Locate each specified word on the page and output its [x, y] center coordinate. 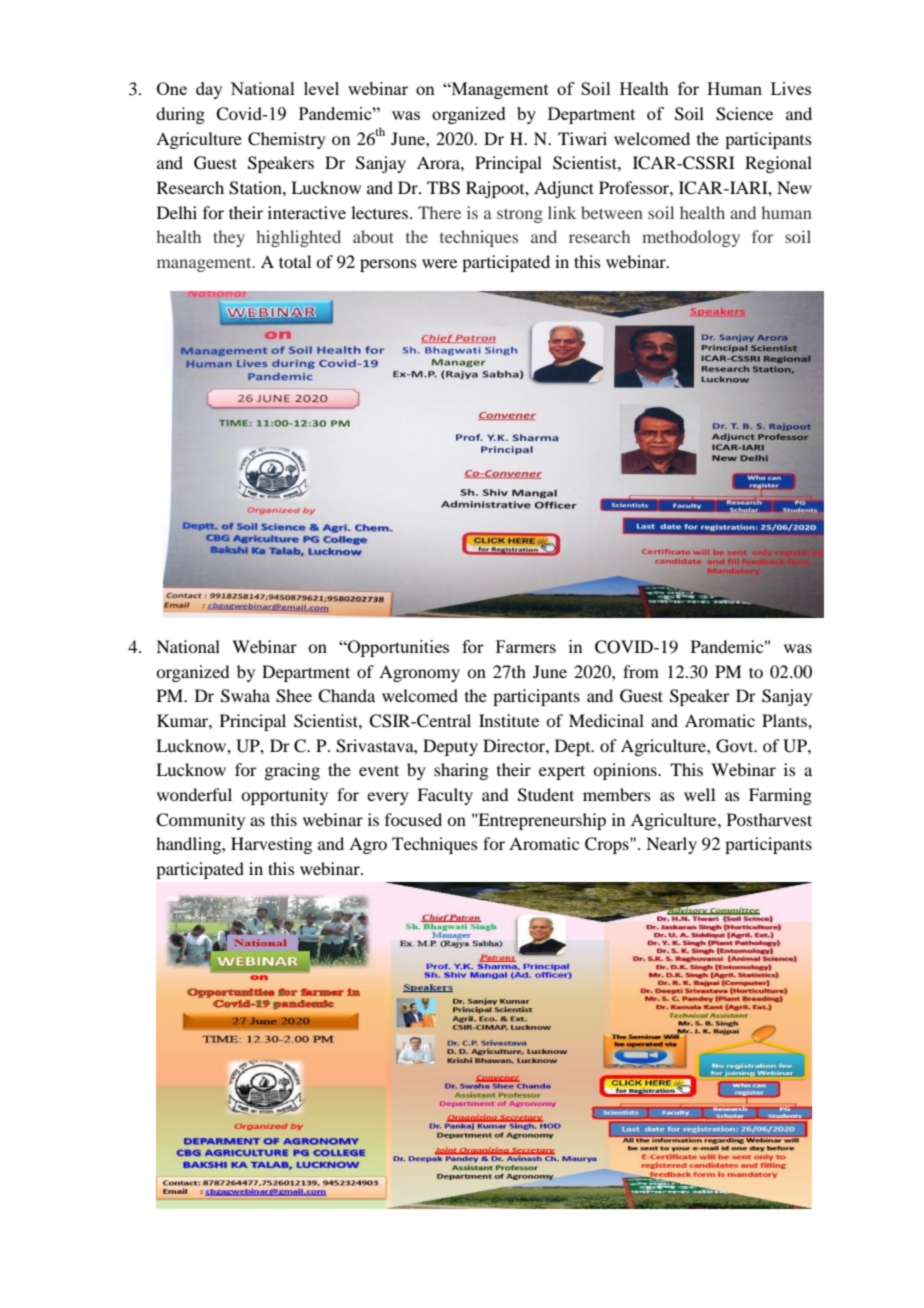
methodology [691, 238]
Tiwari [582, 138]
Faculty [445, 796]
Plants [785, 720]
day [209, 90]
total [295, 261]
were [439, 263]
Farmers [526, 646]
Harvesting [271, 845]
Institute [509, 720]
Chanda [346, 696]
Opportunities [397, 648]
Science [744, 114]
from [641, 671]
